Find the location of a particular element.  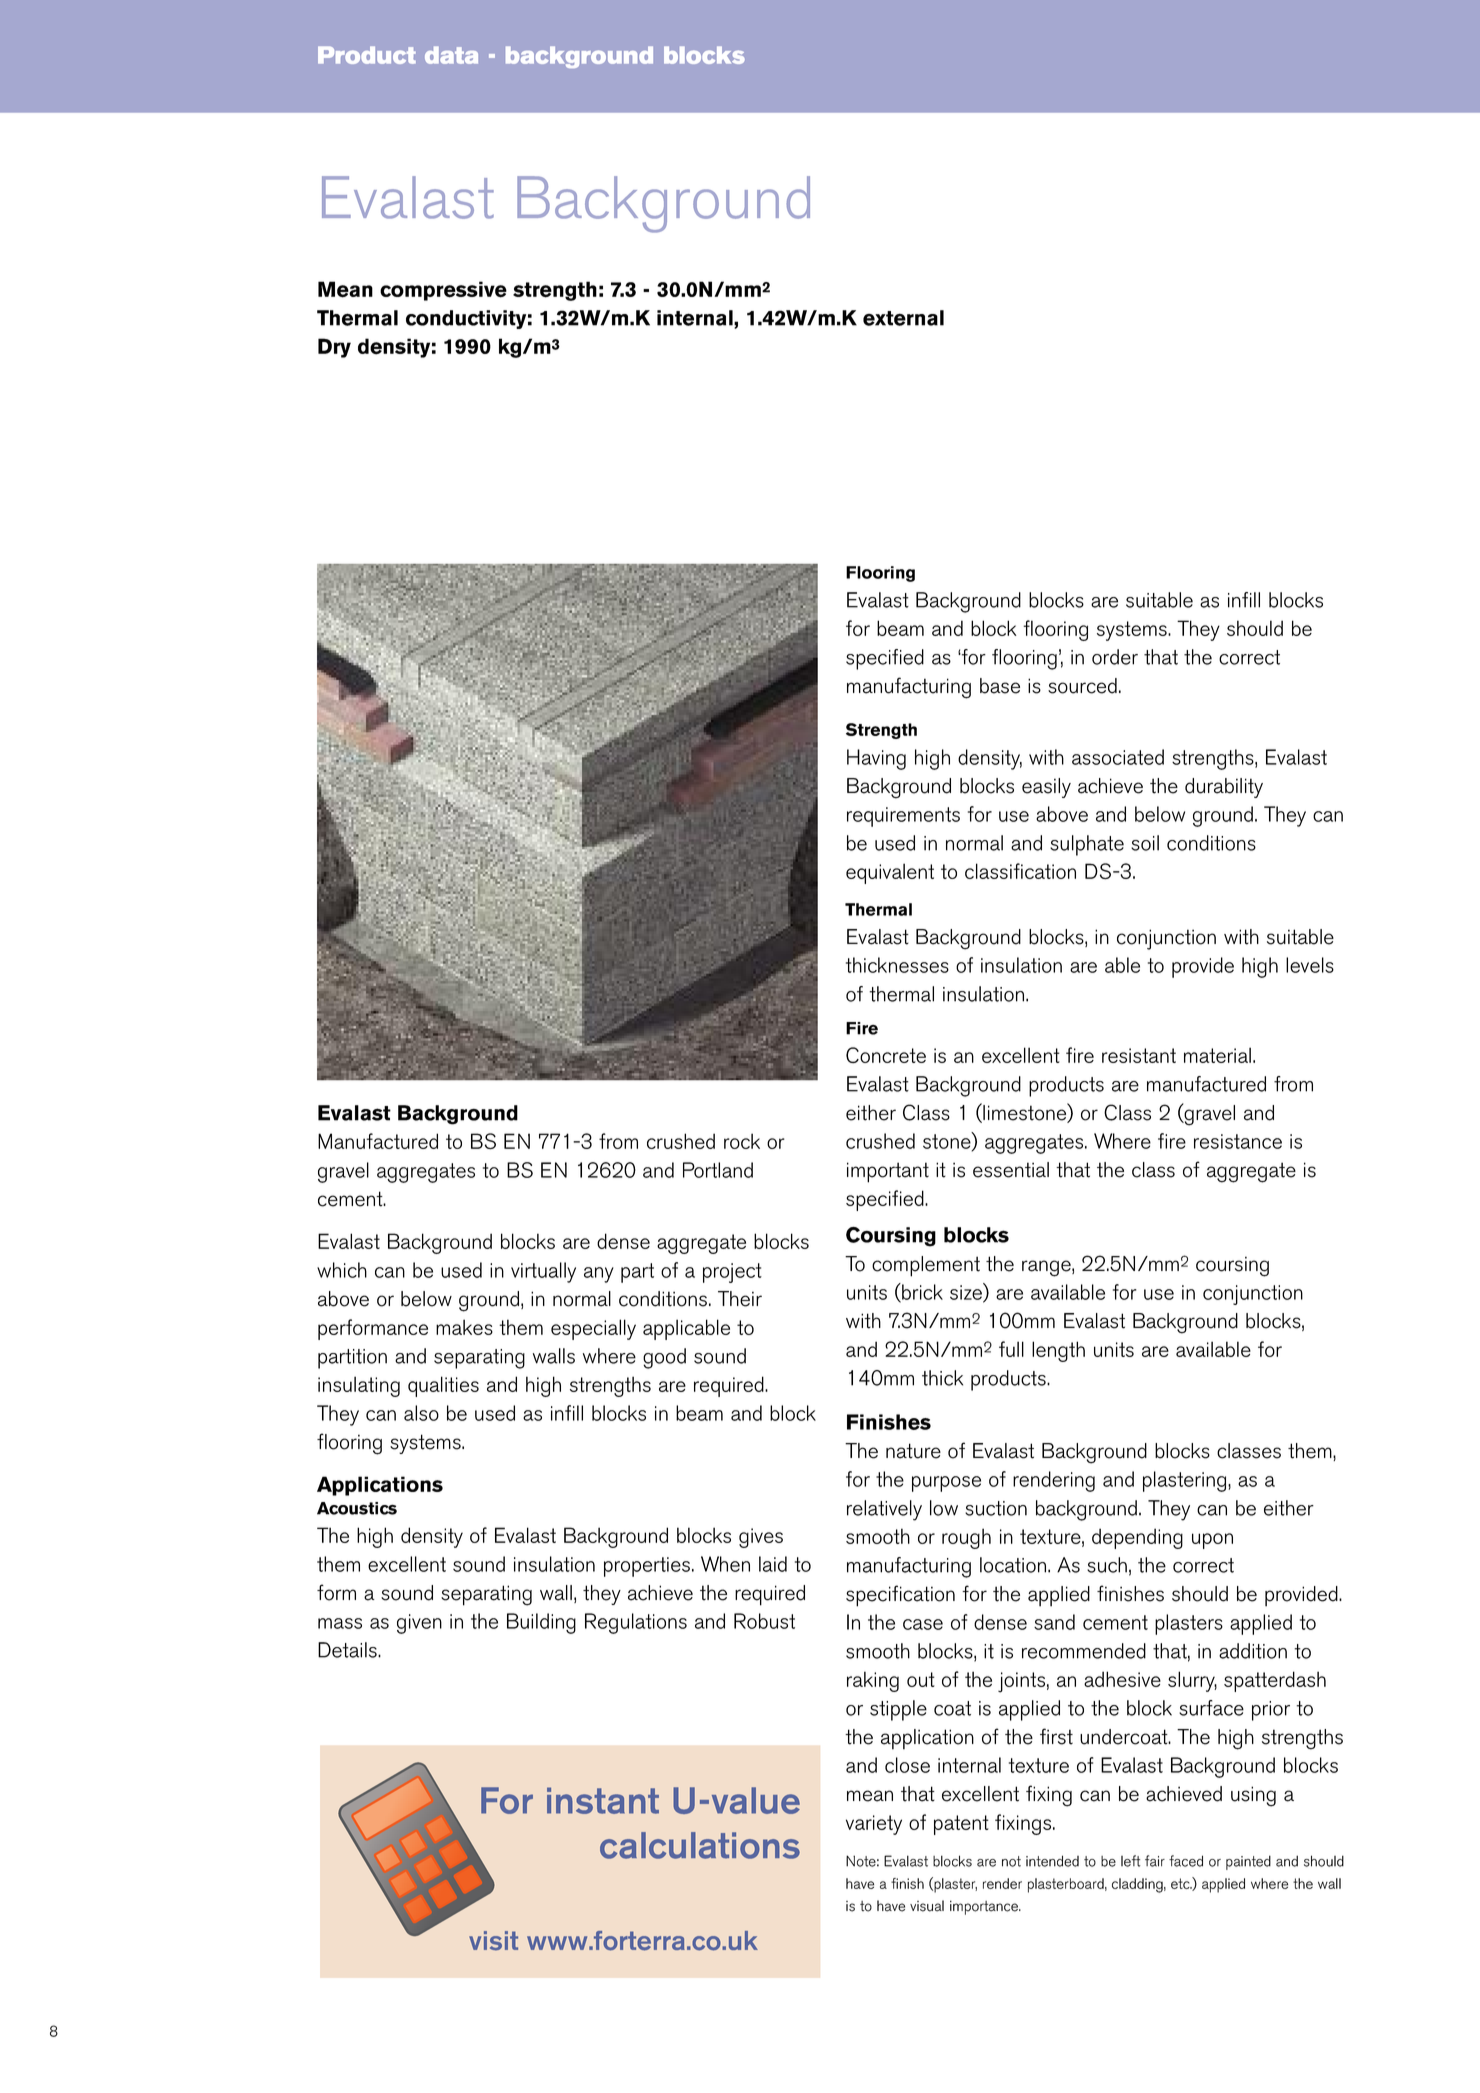

order is located at coordinates (1115, 657).
